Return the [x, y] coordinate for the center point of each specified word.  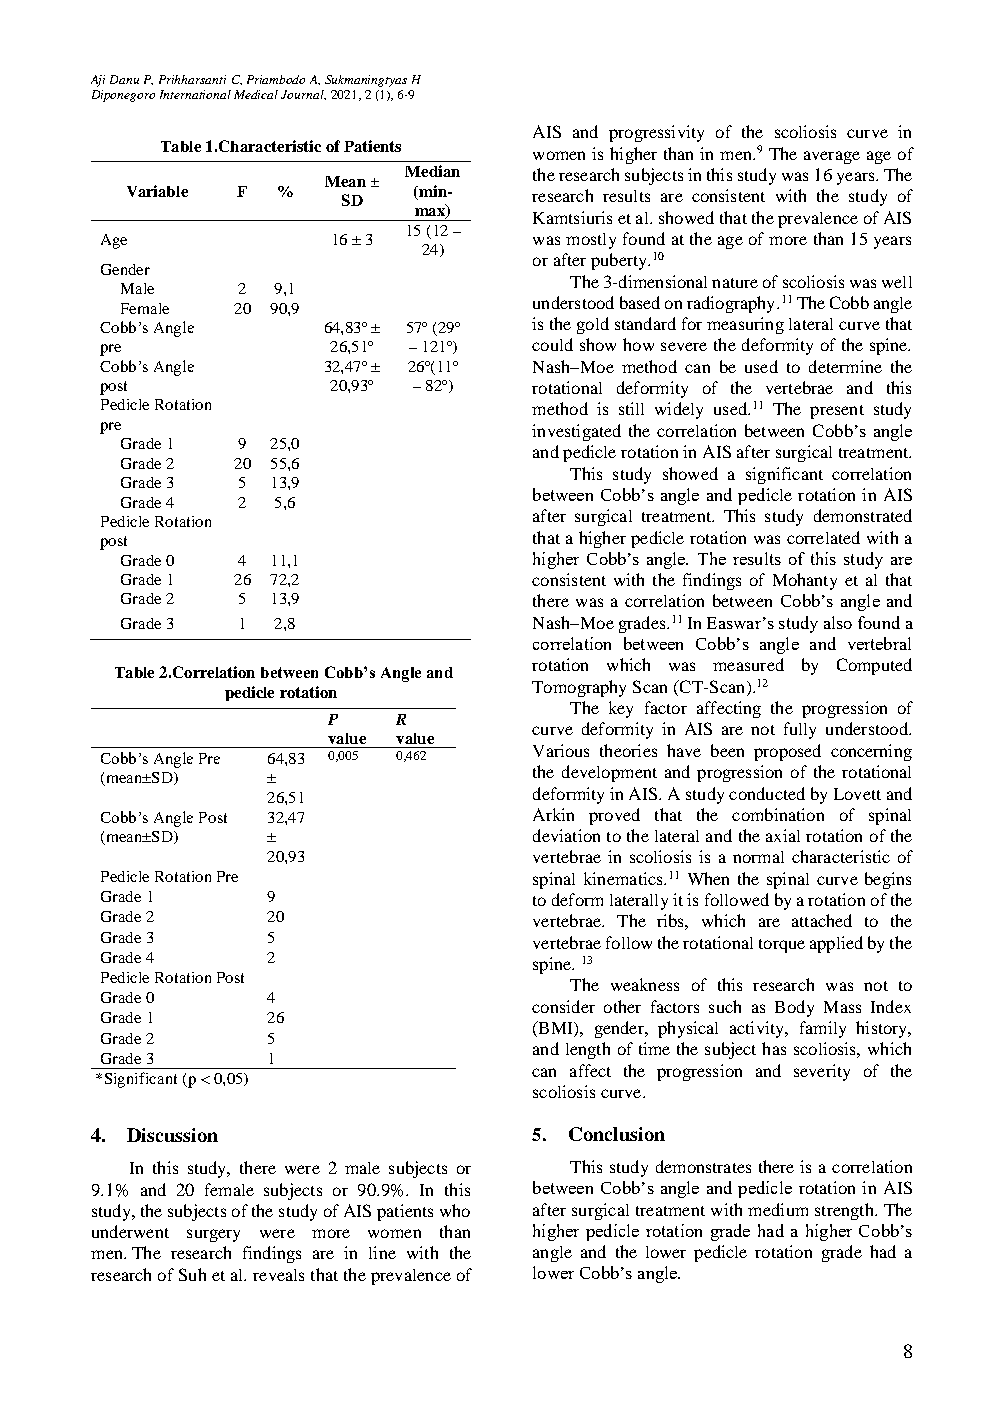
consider [563, 1006]
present [837, 412]
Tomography [579, 688]
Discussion [172, 1135]
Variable [157, 191]
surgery [213, 1235]
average [832, 157]
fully [800, 730]
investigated [576, 432]
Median [432, 171]
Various [561, 750]
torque [782, 946]
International [195, 94]
